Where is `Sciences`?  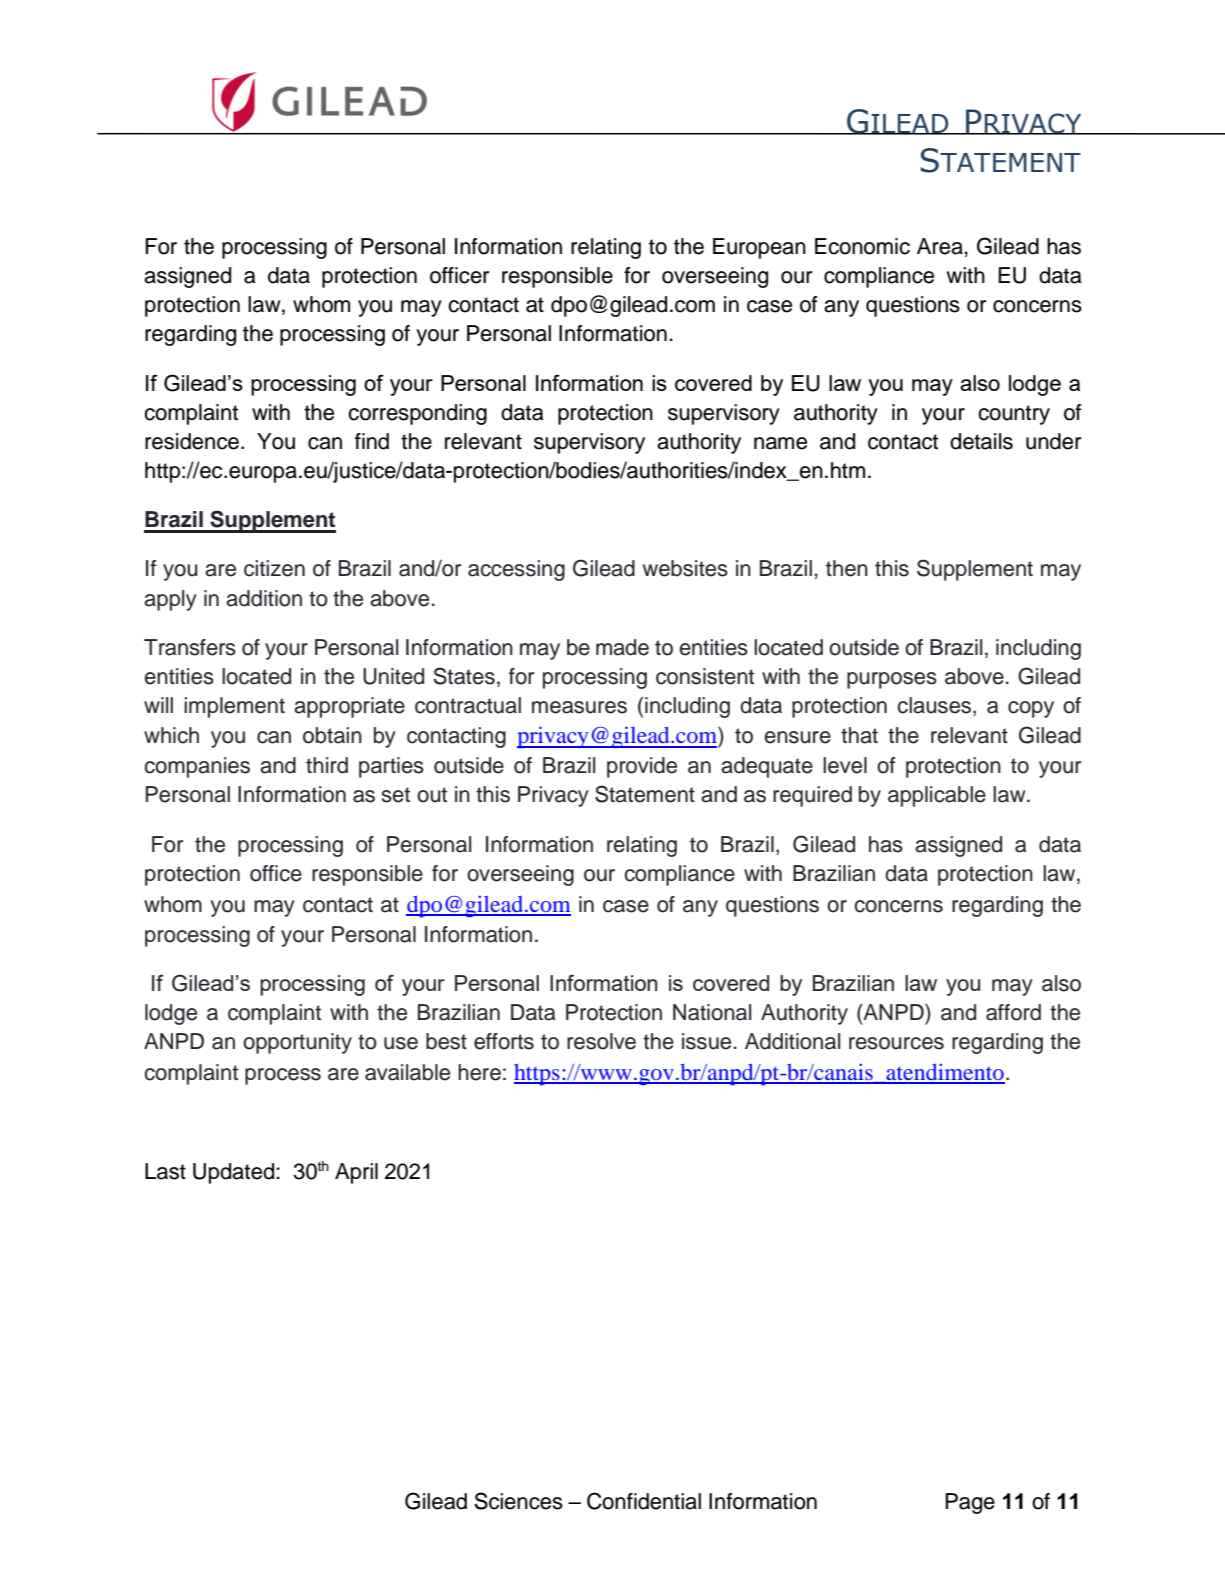
Sciences is located at coordinates (518, 1501).
